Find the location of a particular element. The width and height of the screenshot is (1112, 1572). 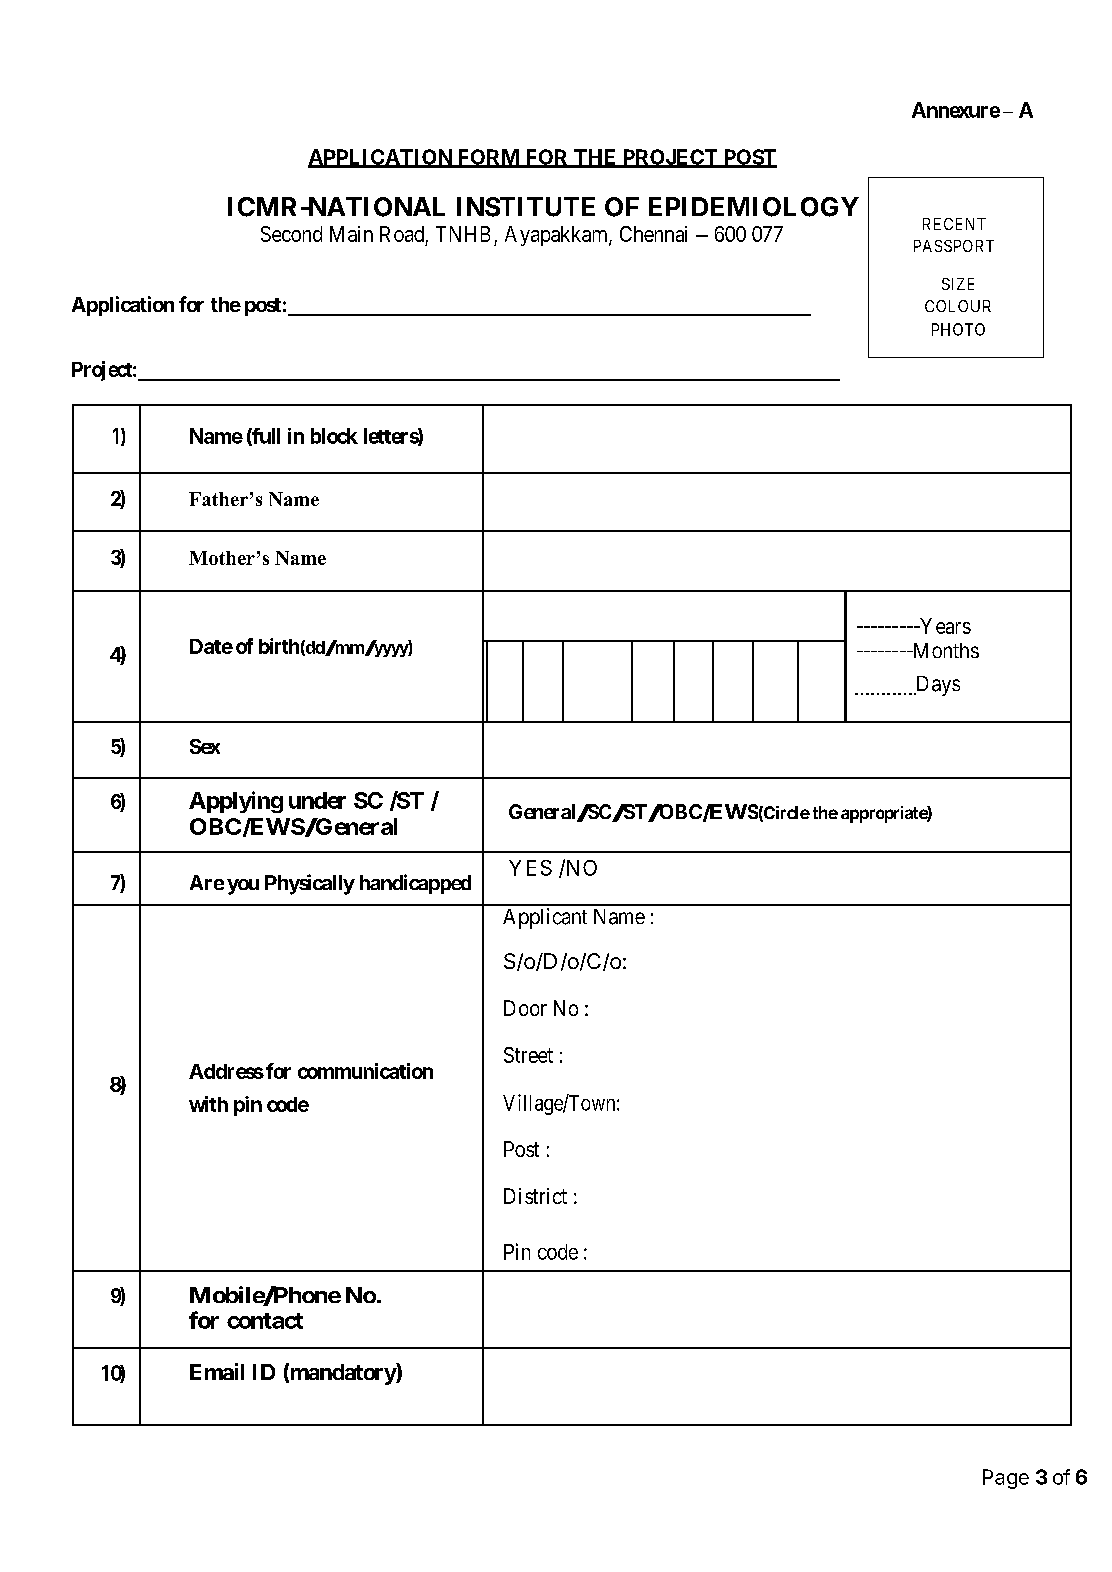

Chennai is located at coordinates (653, 234).
